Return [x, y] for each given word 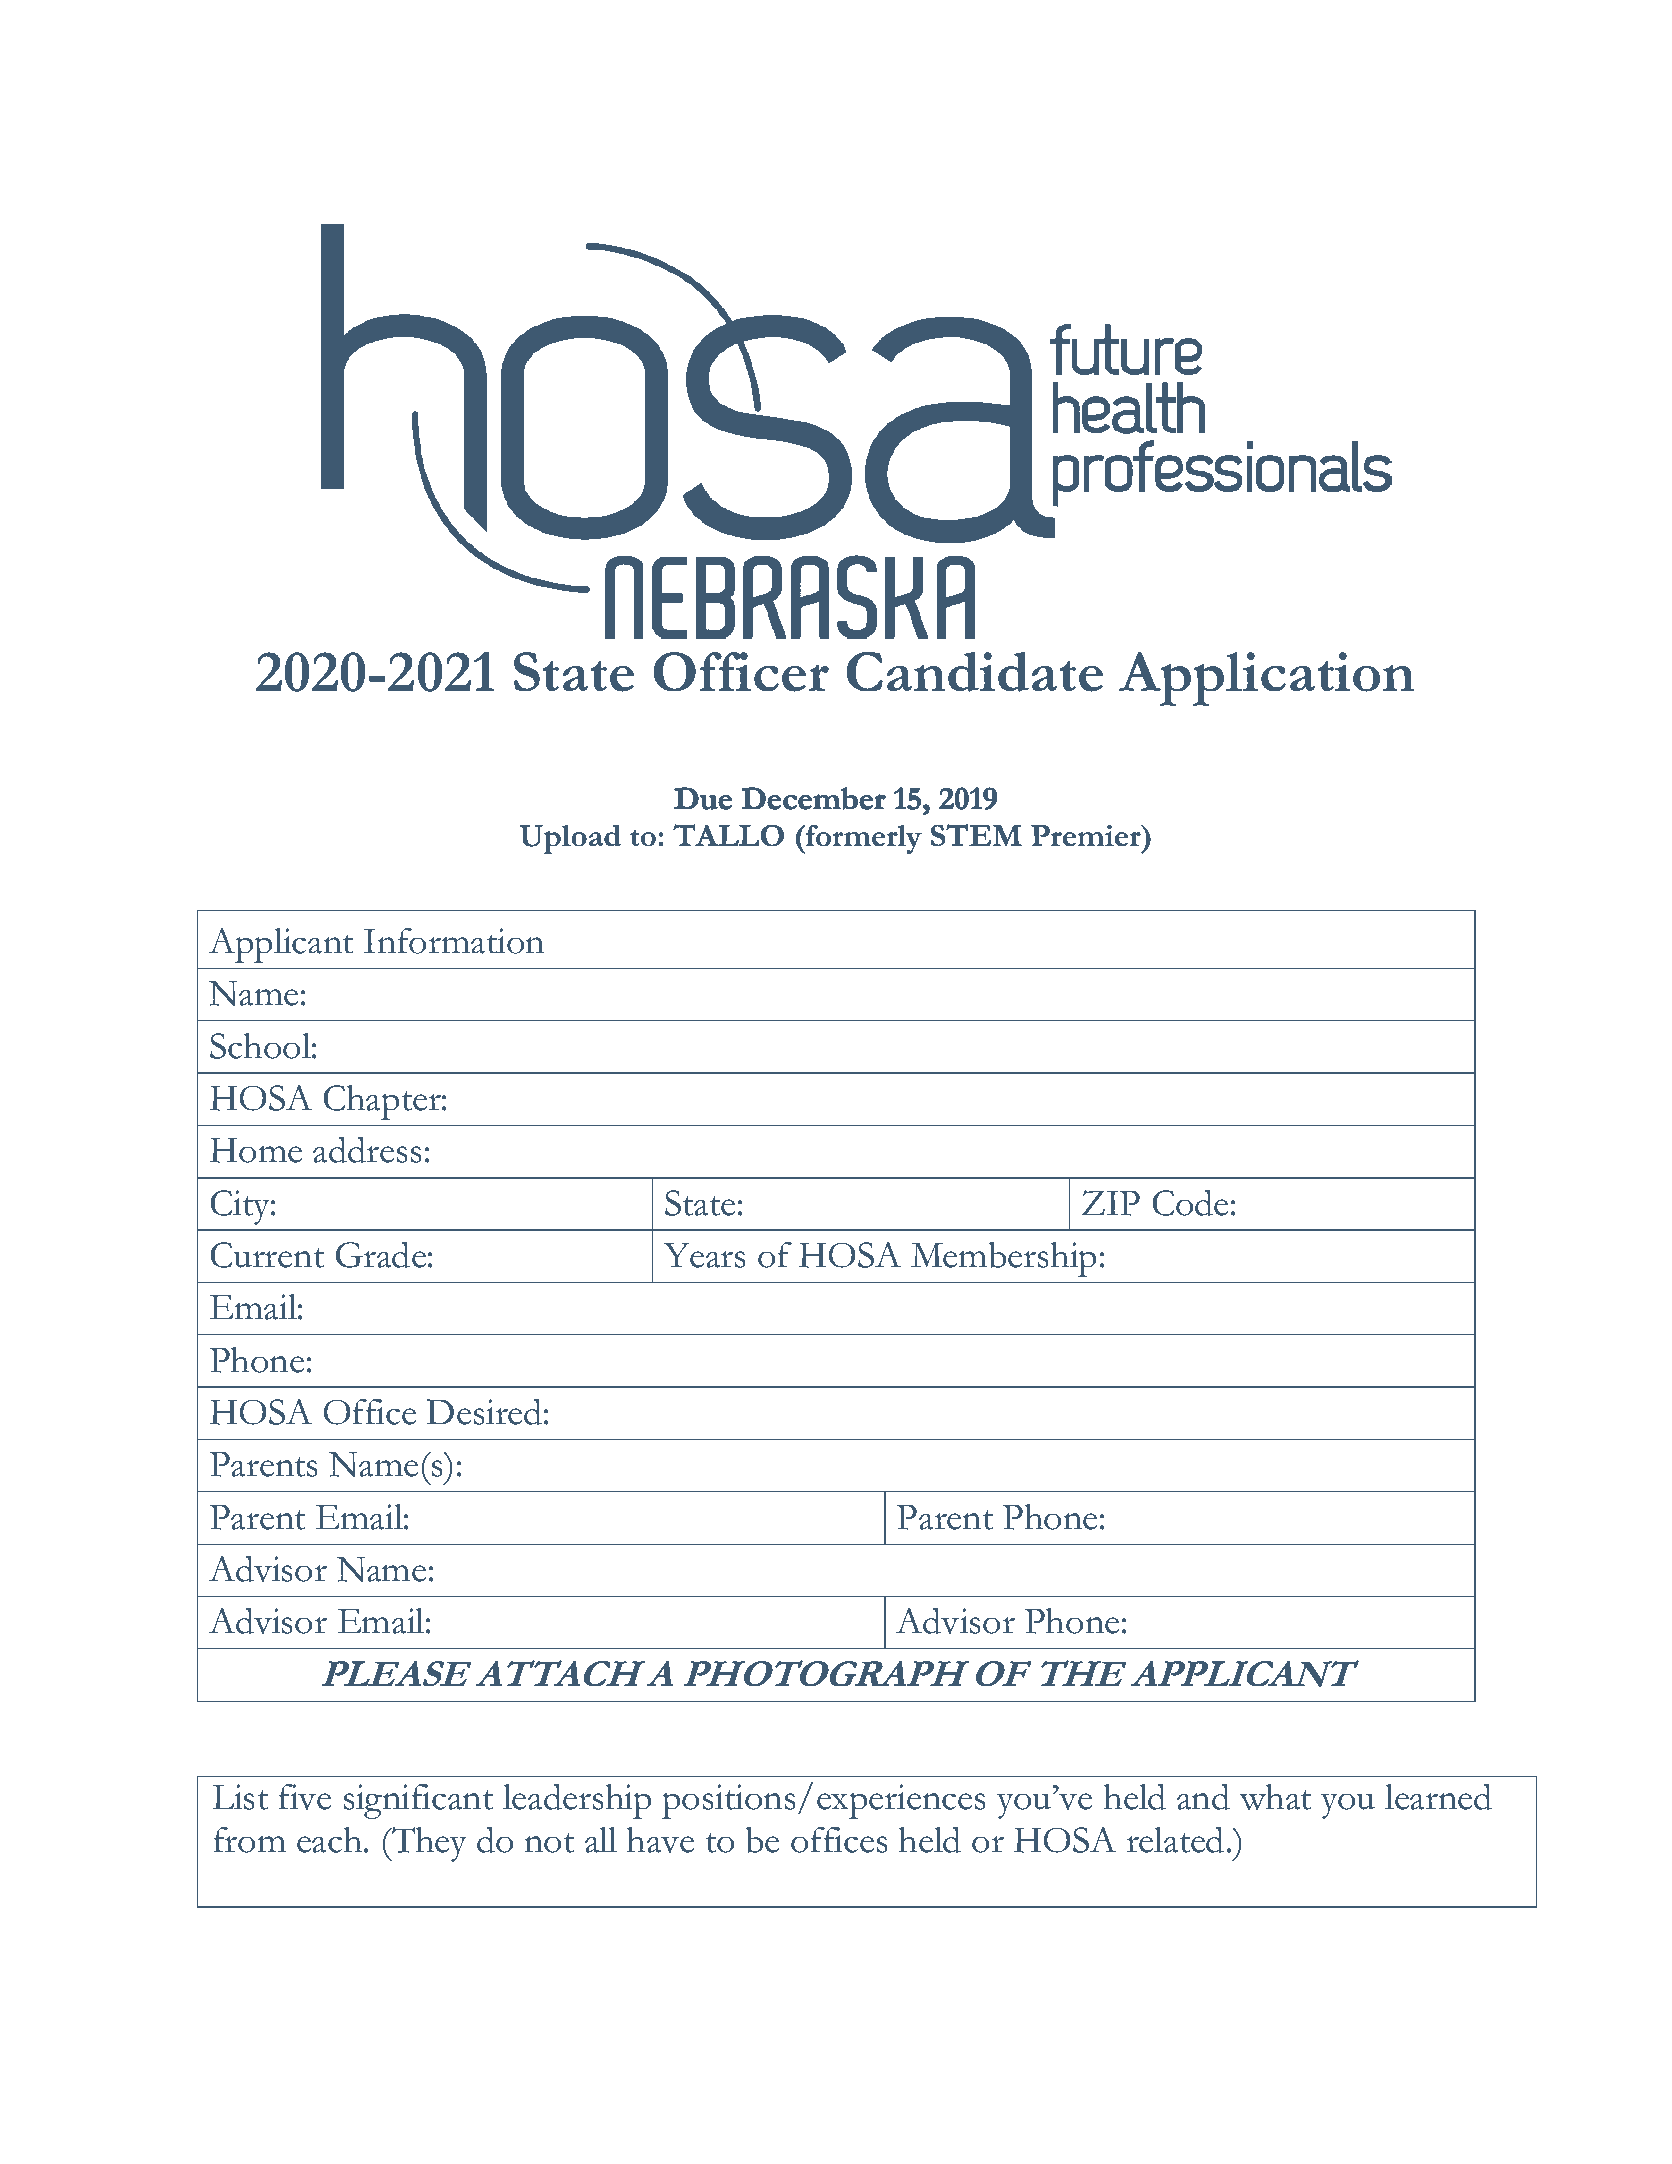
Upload [570, 839]
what [1275, 1797]
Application [1267, 679]
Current [267, 1255]
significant [418, 1801]
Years [704, 1255]
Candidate [975, 672]
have [660, 1840]
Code [1190, 1202]
